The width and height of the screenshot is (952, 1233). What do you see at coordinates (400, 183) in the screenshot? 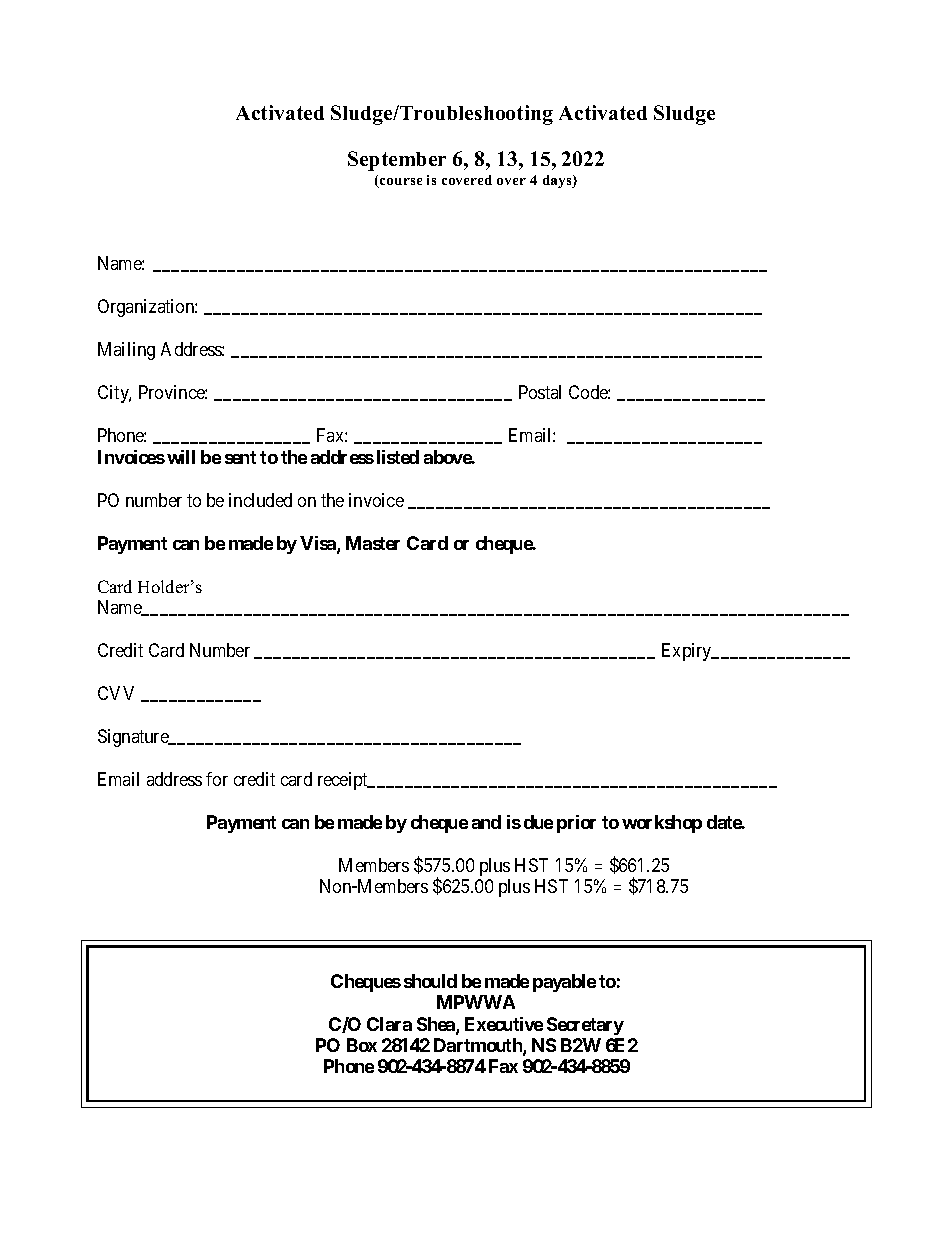
I see `course` at bounding box center [400, 183].
